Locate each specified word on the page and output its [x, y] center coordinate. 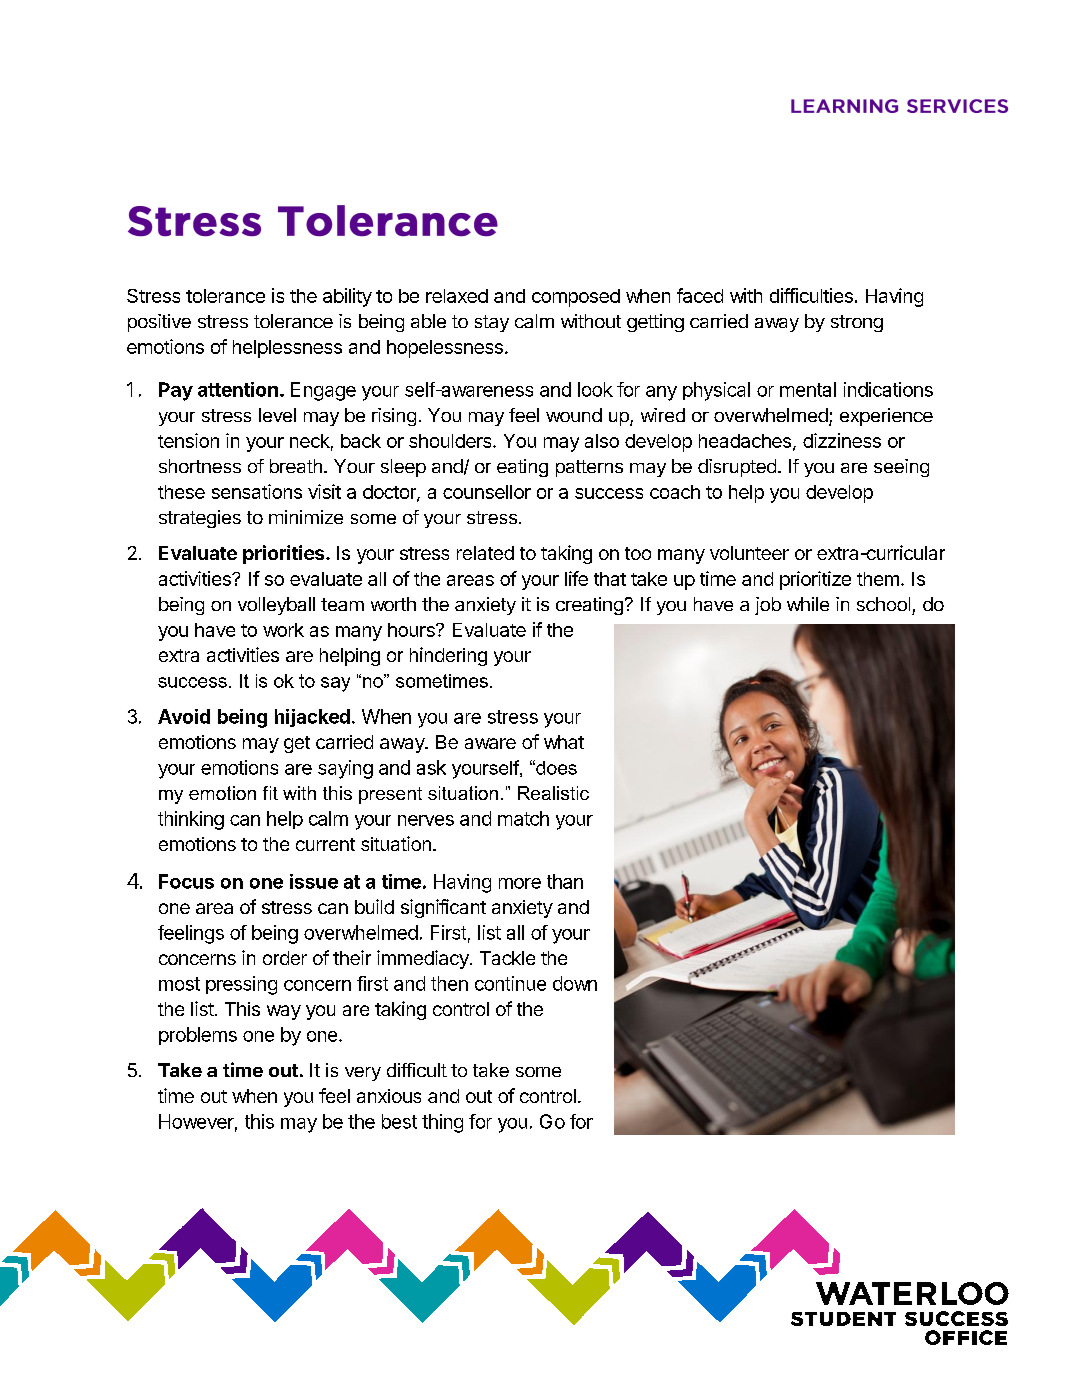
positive [159, 323]
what [564, 742]
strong [857, 323]
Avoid [184, 716]
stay [492, 323]
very [363, 1074]
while [808, 604]
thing [442, 1123]
